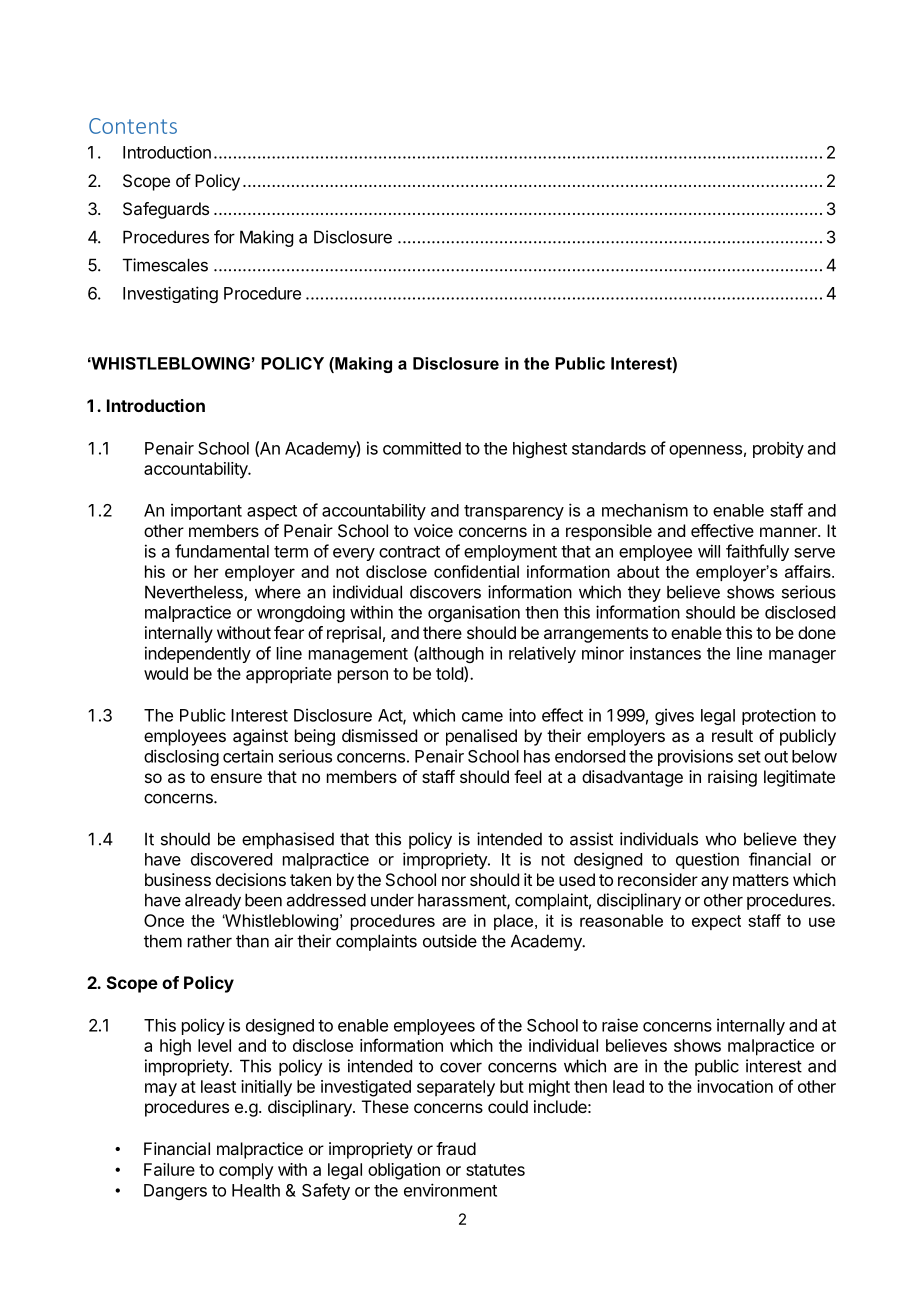 The height and width of the image is (1307, 924). Describe the element at coordinates (246, 1171) in the image. I see `comply` at that location.
